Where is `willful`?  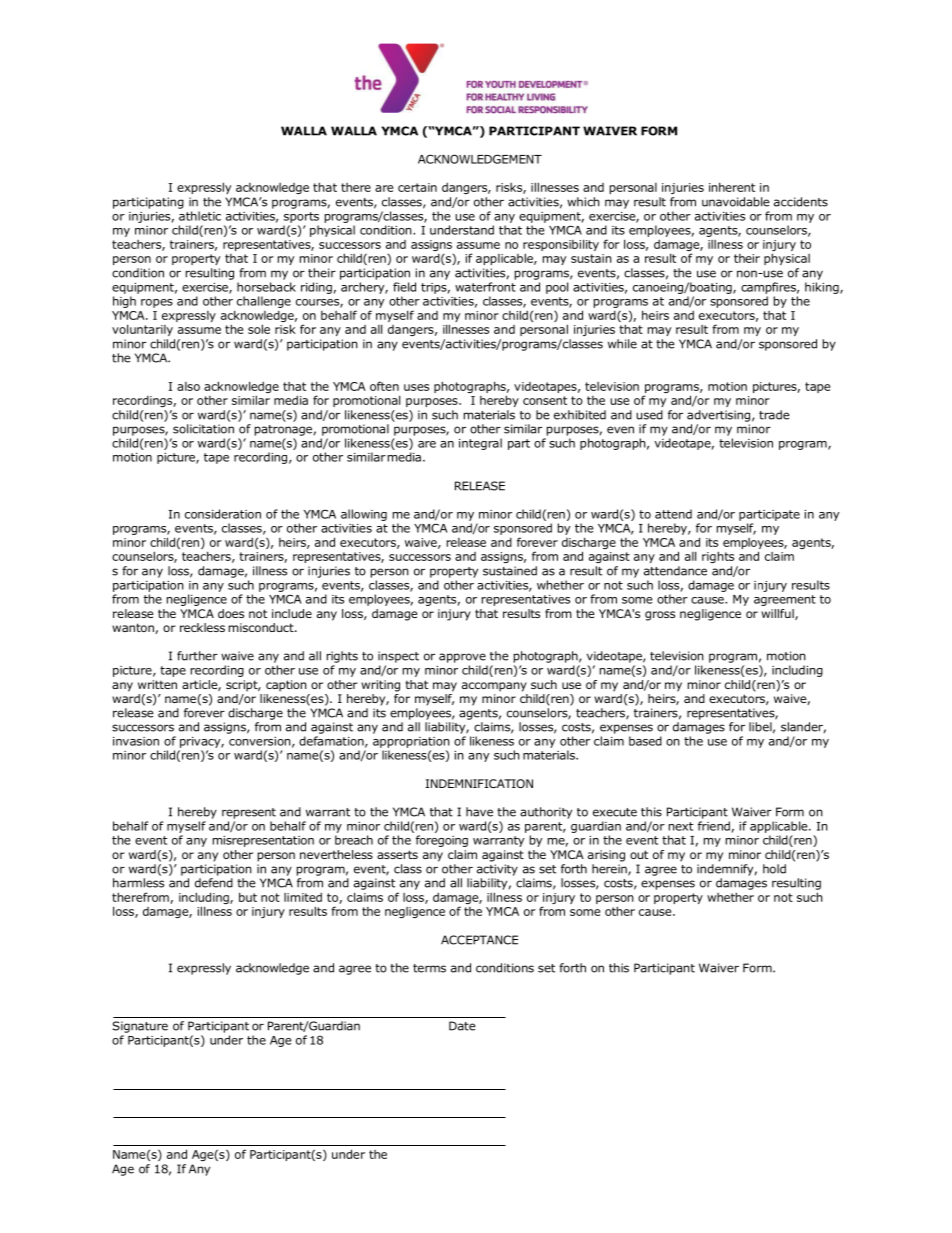 willful is located at coordinates (778, 614).
